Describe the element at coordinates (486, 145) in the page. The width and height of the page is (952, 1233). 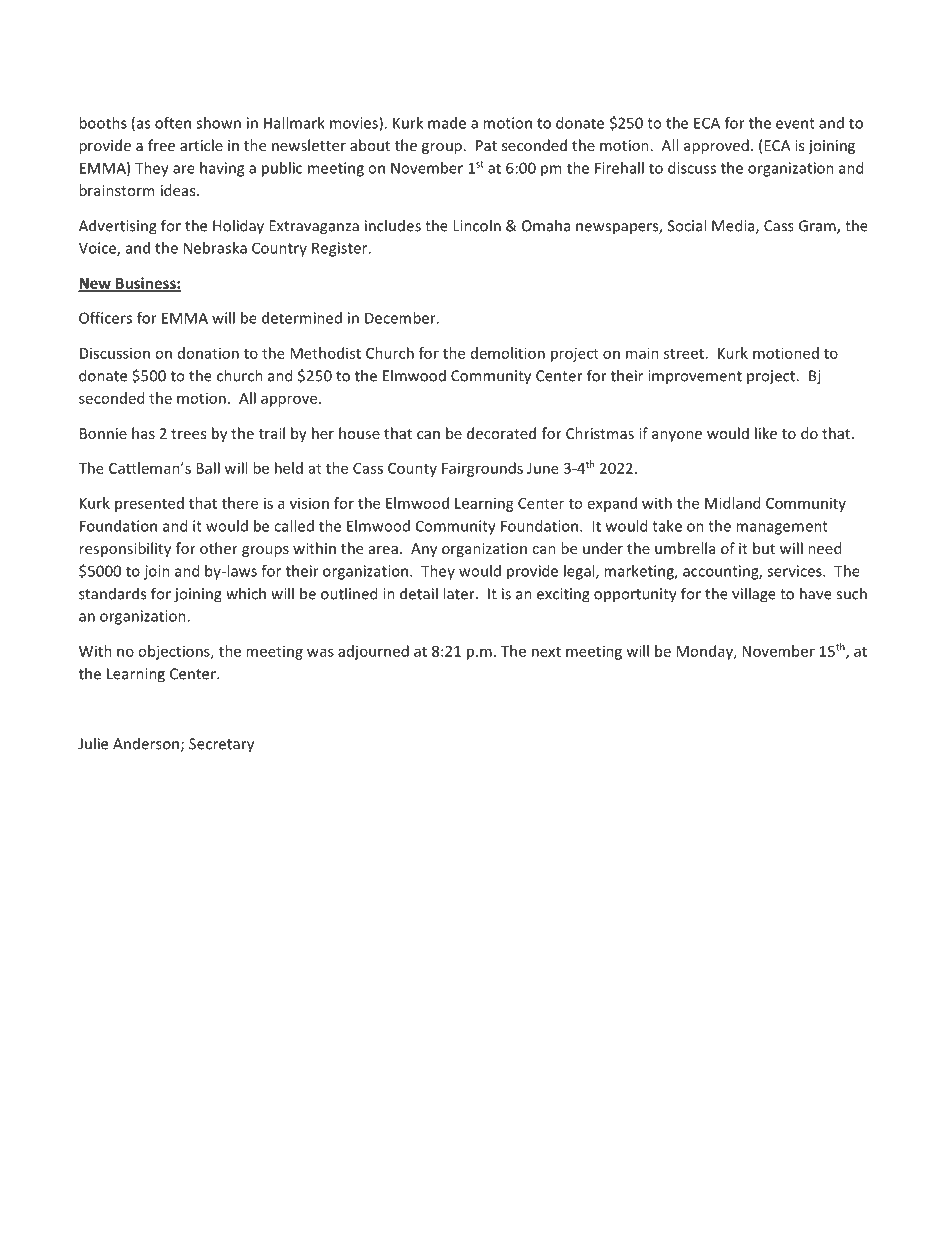
I see `Pat` at that location.
